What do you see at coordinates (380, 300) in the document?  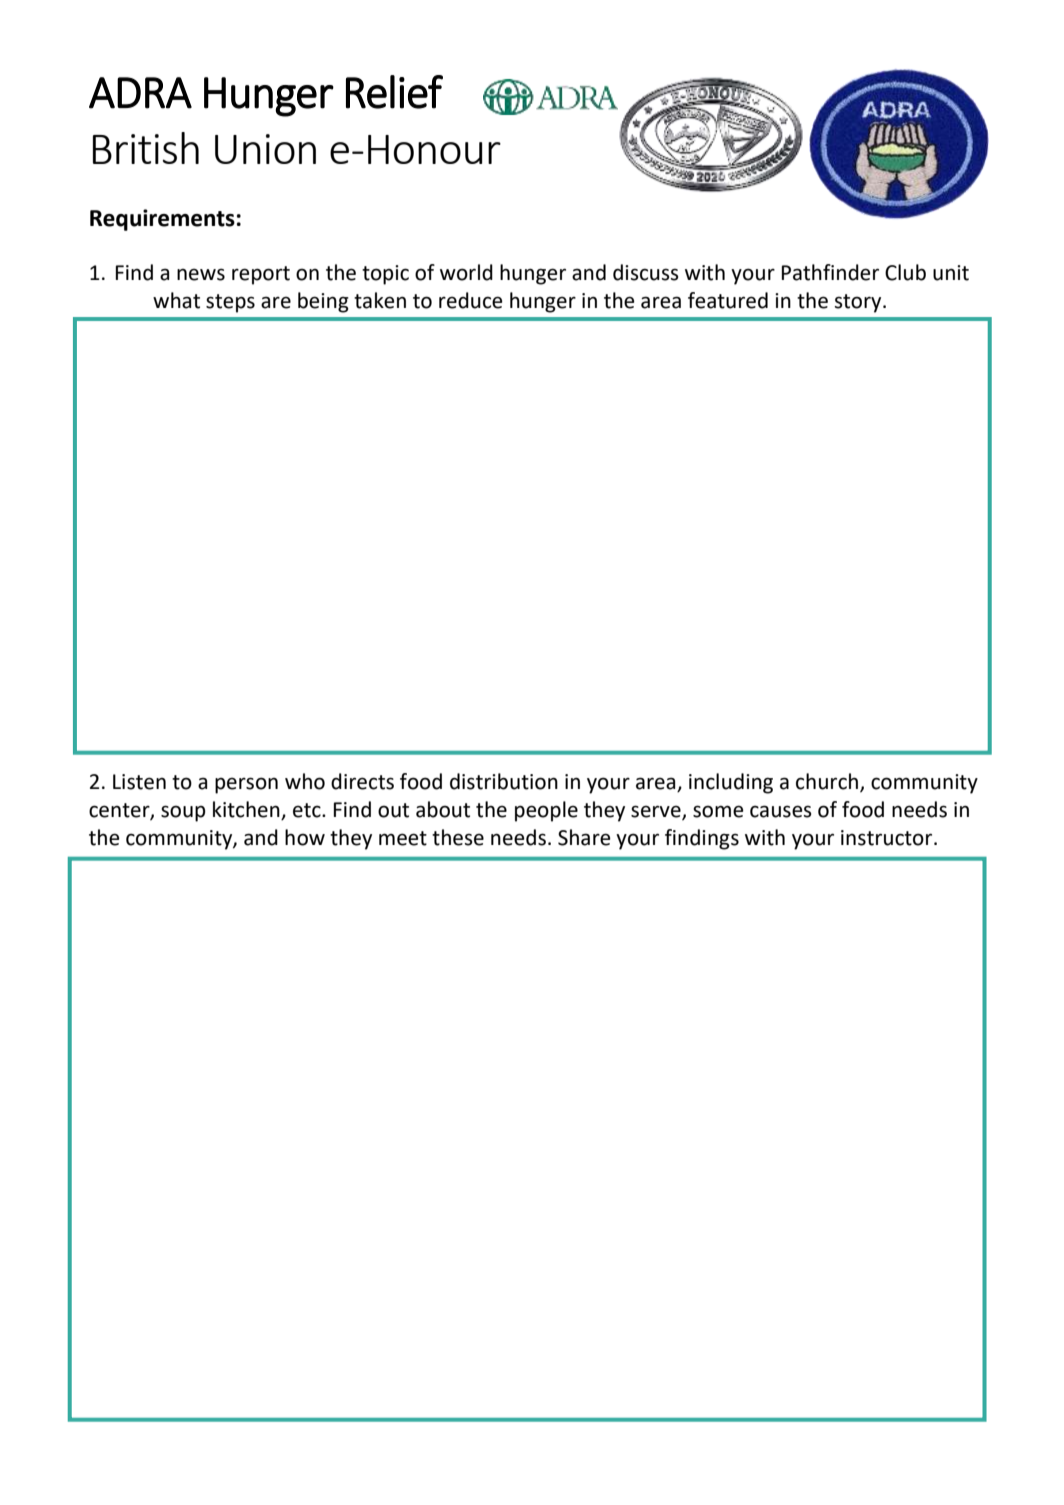 I see `taken` at bounding box center [380, 300].
